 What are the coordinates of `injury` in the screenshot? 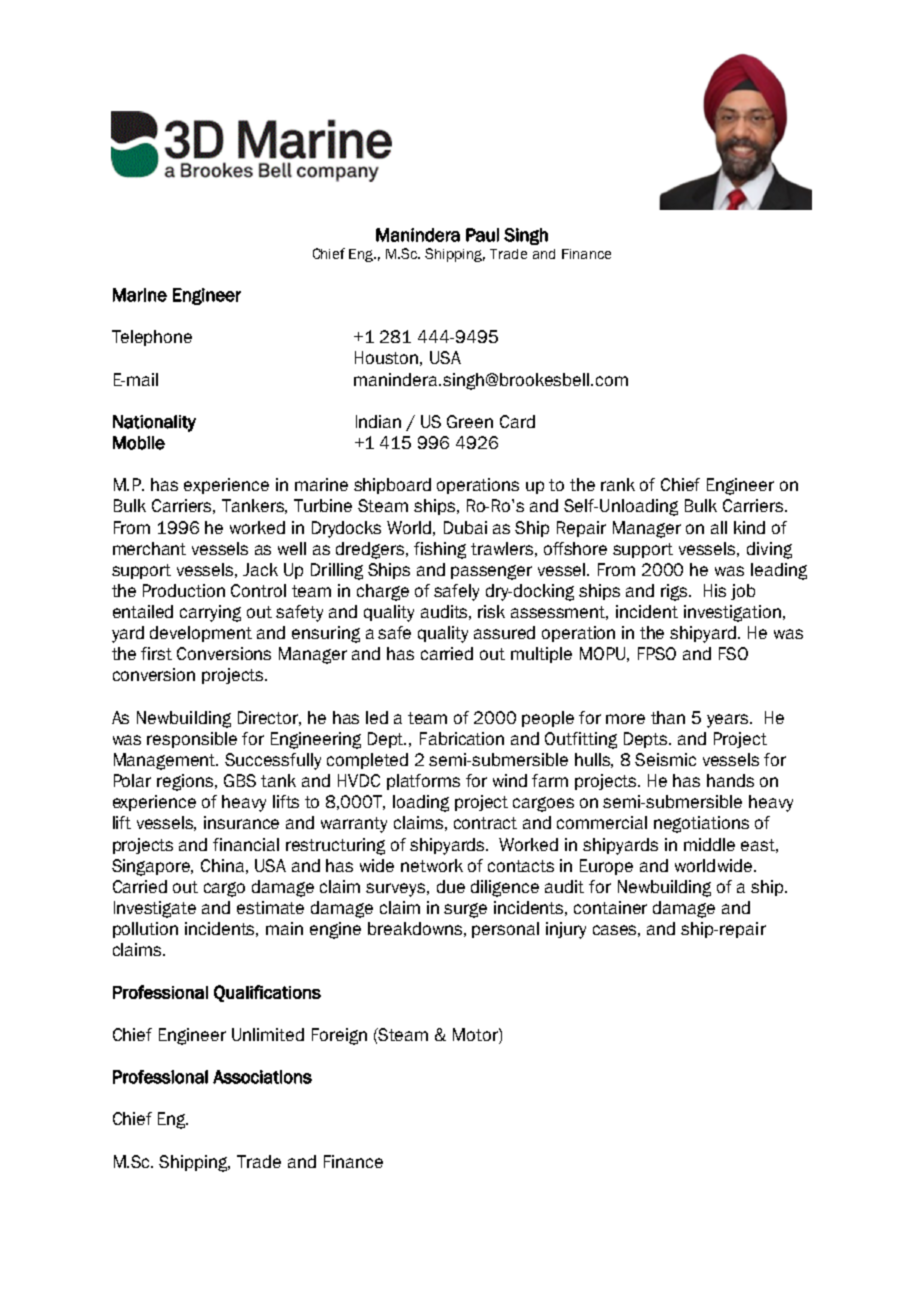 It's located at (566, 930).
